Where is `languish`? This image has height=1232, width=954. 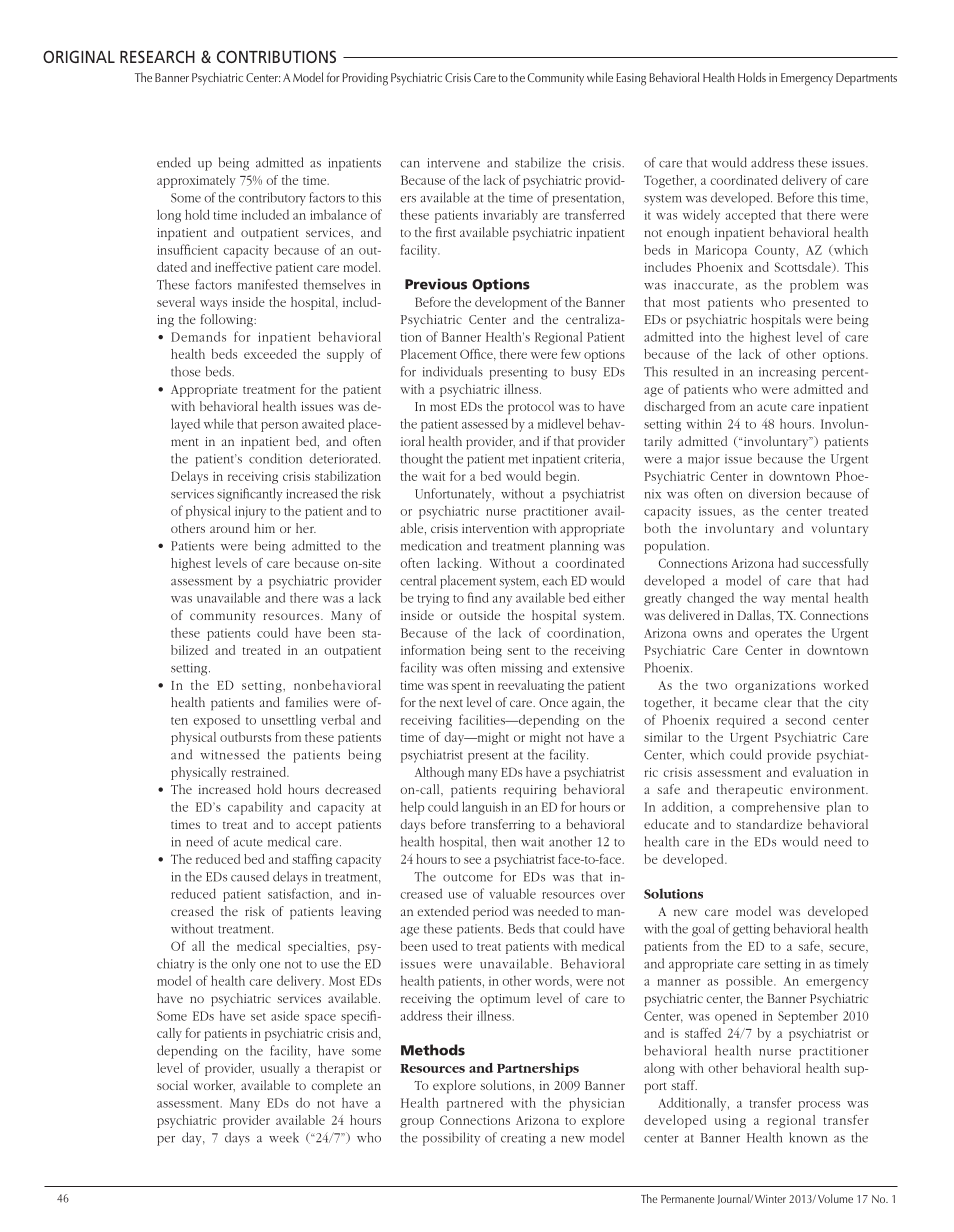
languish is located at coordinates (485, 808).
